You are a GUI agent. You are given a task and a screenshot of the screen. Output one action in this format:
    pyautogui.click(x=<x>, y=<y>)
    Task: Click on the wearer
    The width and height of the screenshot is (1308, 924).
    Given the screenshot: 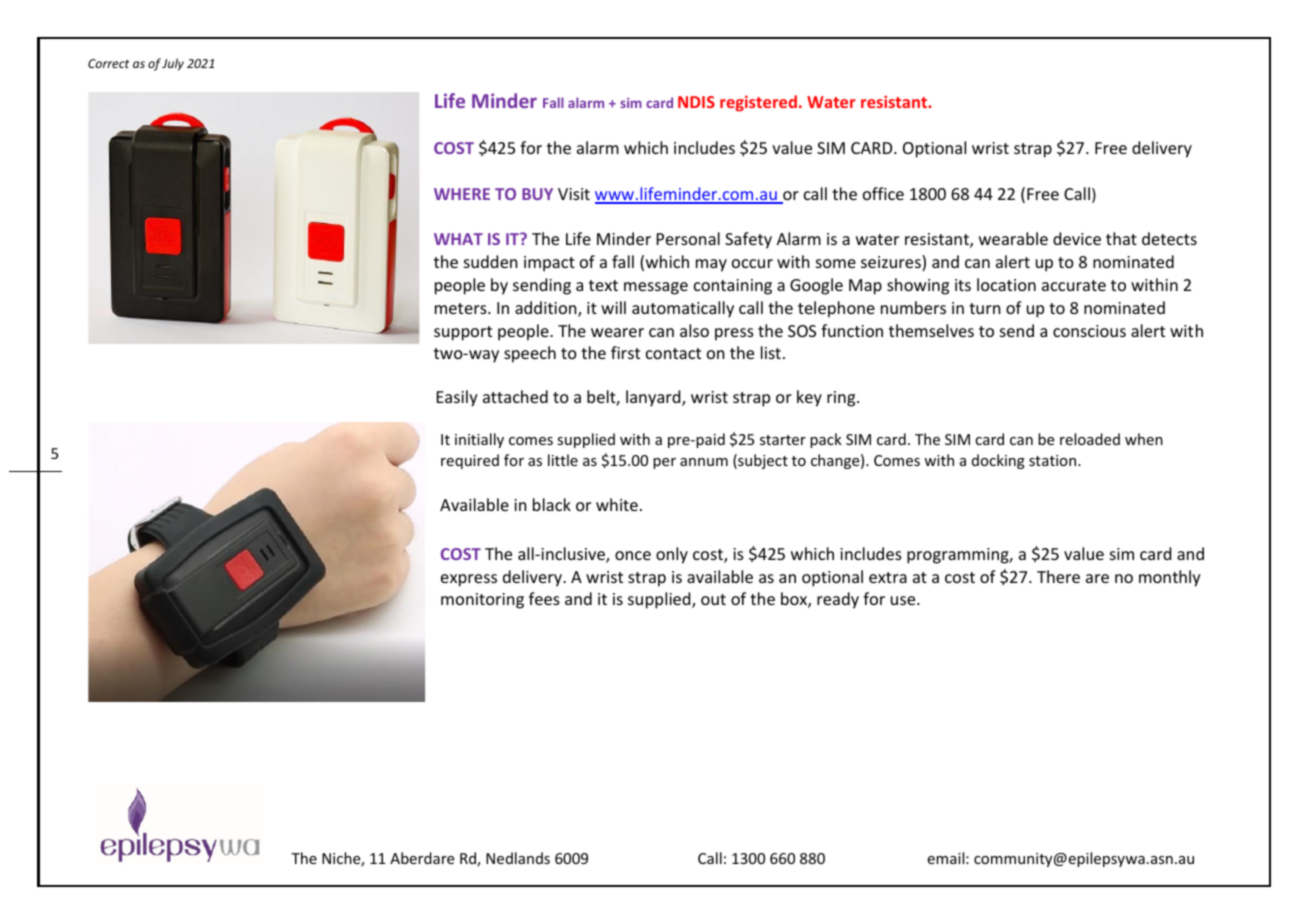 What is the action you would take?
    pyautogui.click(x=617, y=332)
